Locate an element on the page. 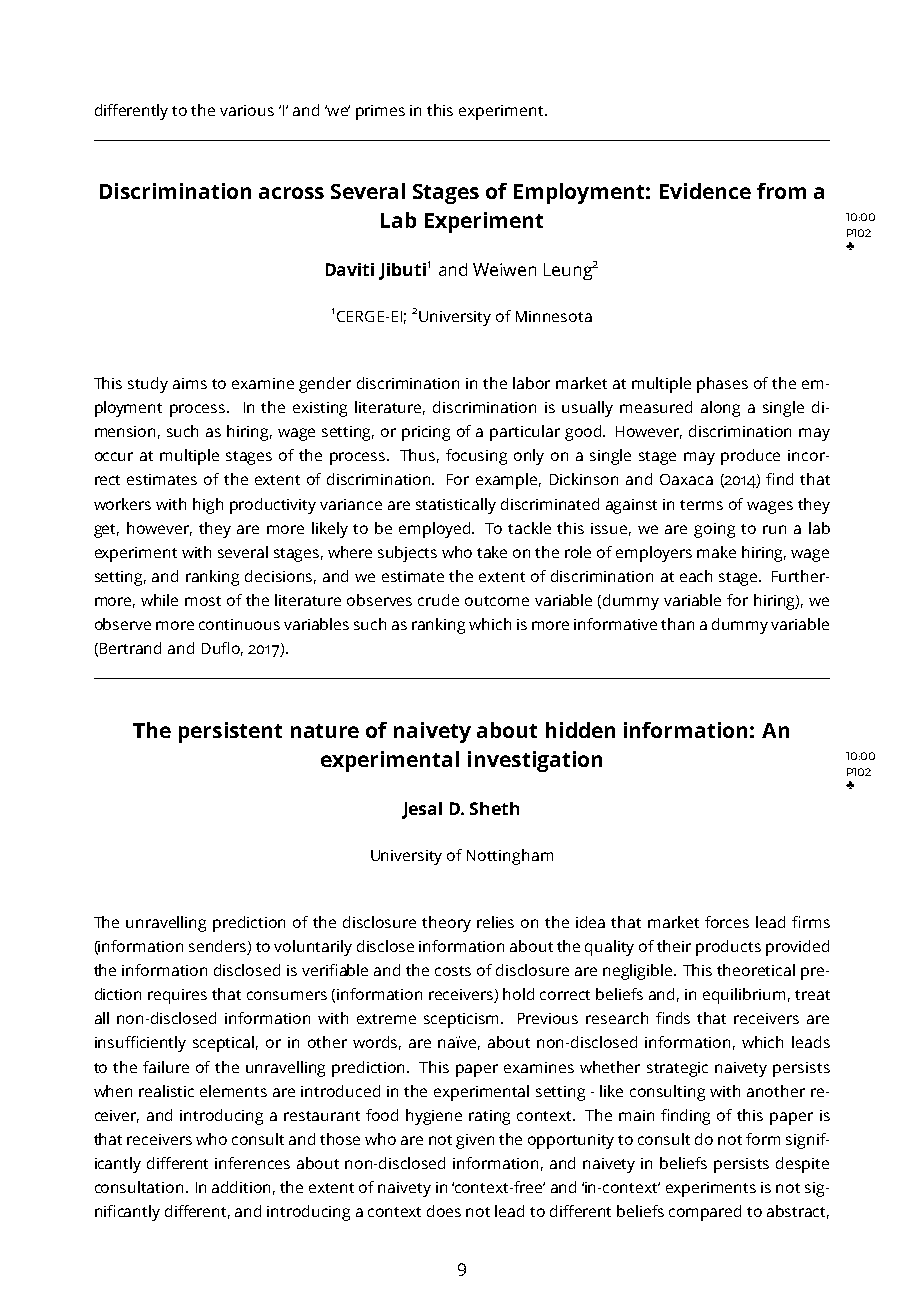  crude is located at coordinates (438, 600).
